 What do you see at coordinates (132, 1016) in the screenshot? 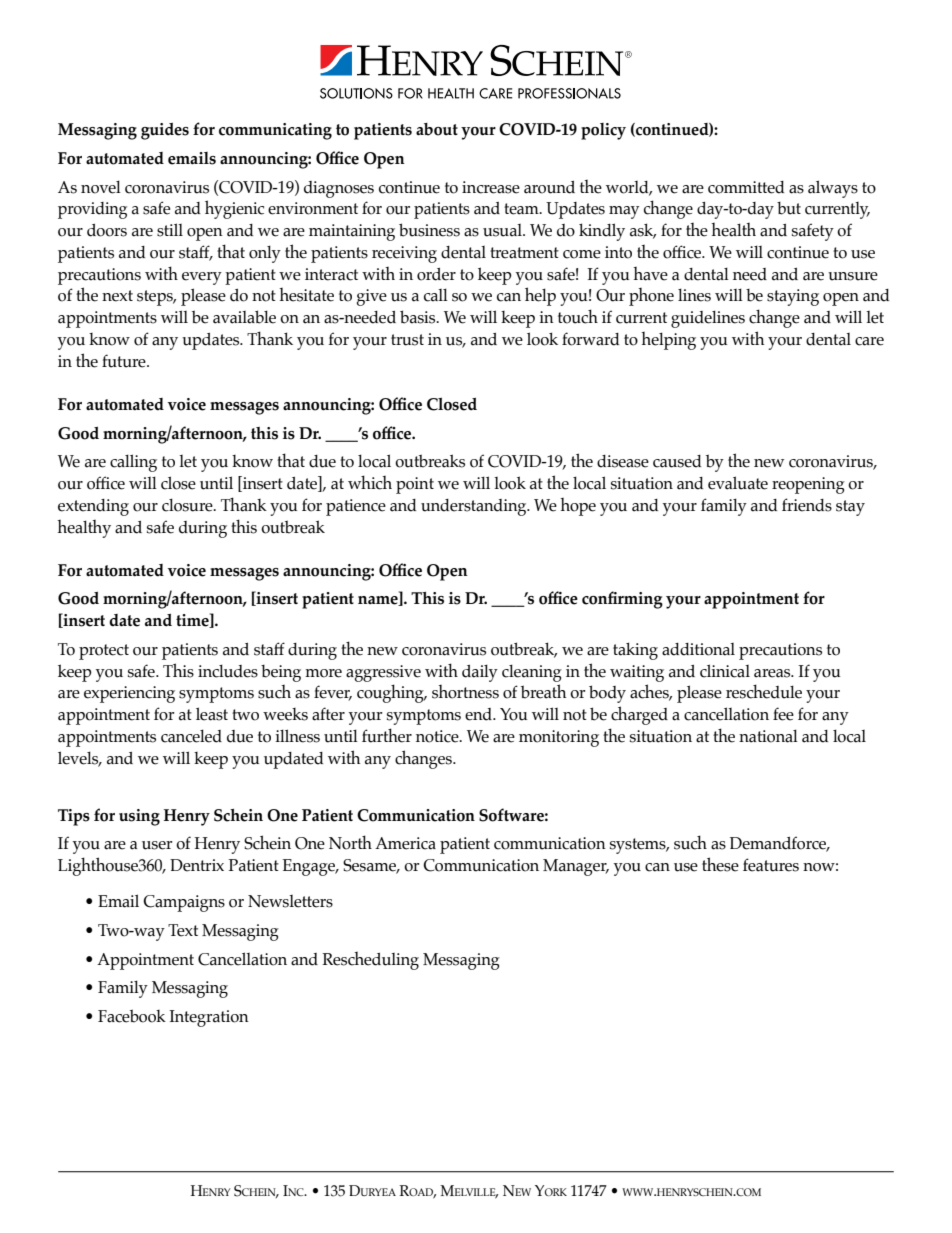
I see `Facebook` at bounding box center [132, 1016].
